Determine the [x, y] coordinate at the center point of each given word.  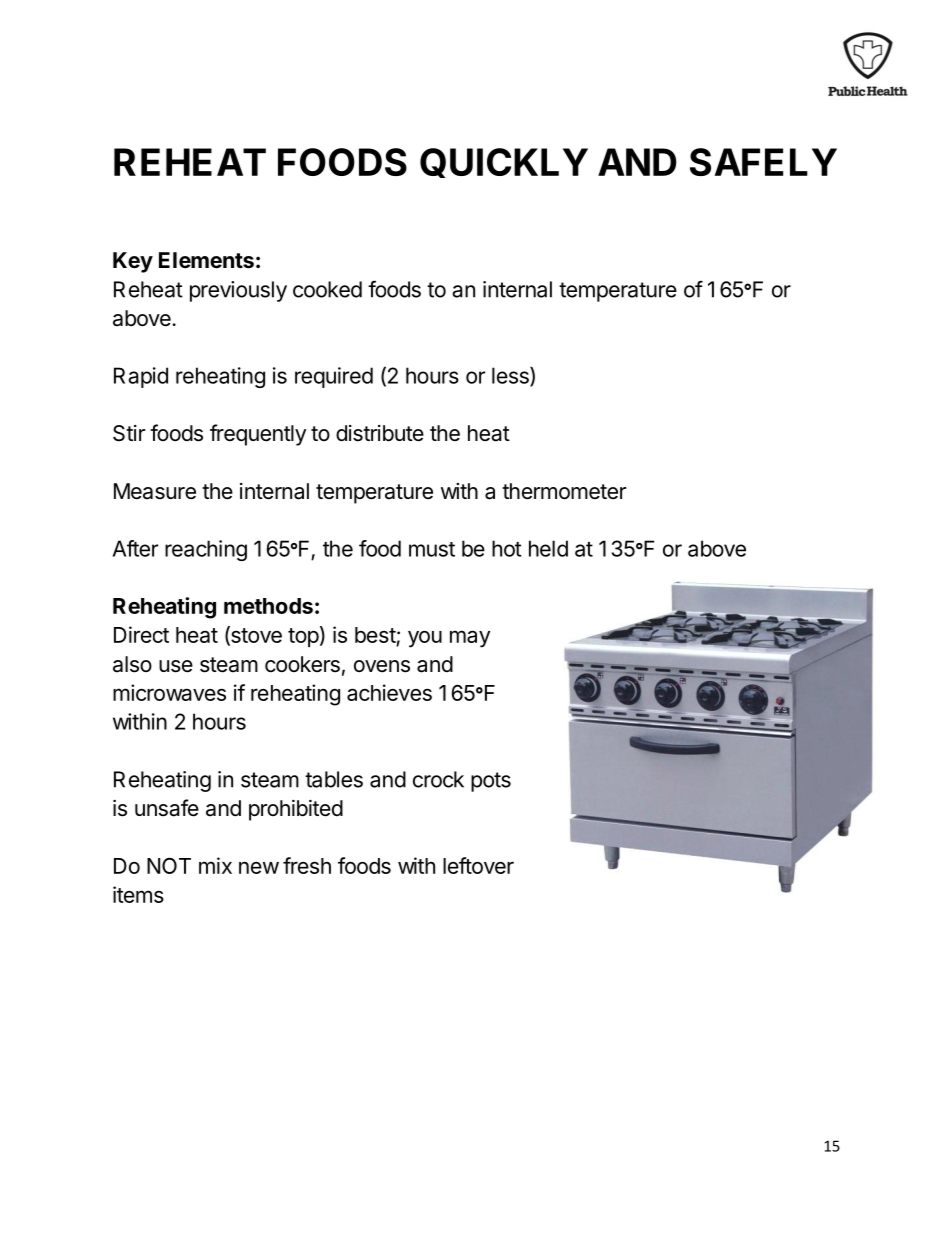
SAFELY [763, 162]
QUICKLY [504, 163]
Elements [206, 260]
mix [215, 865]
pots [491, 782]
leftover [478, 865]
